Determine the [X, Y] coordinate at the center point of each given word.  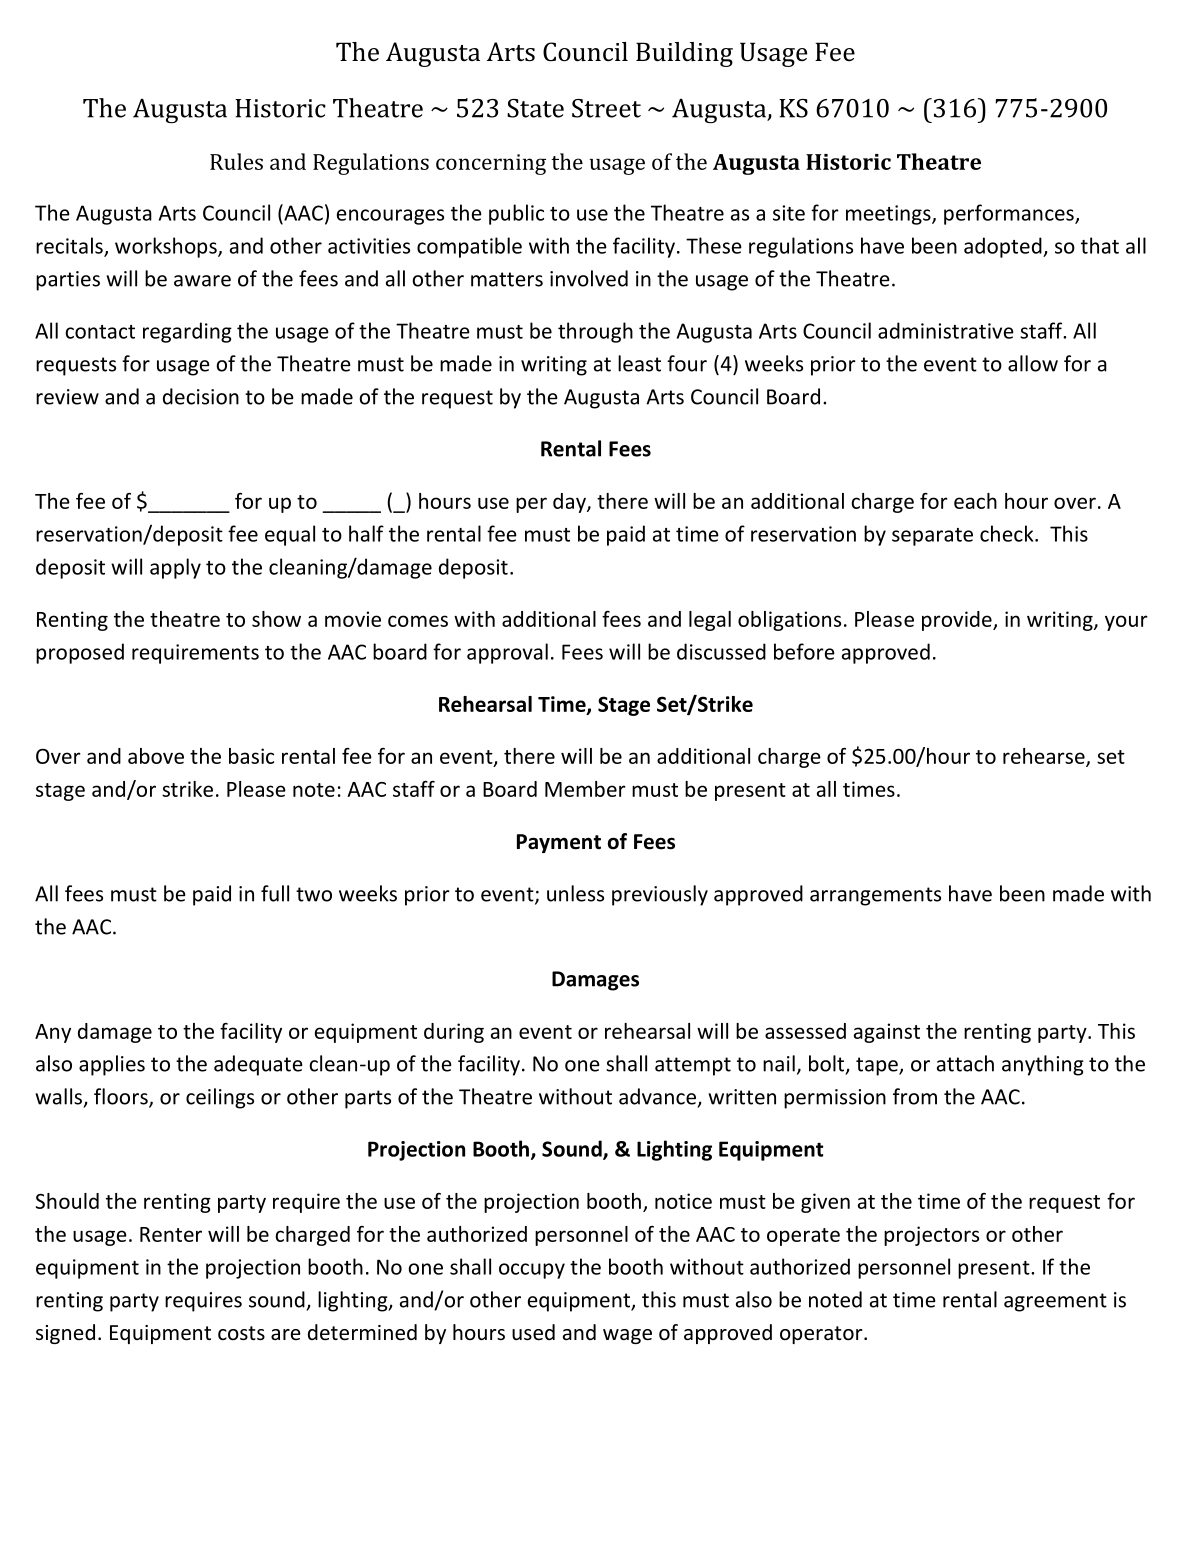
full [275, 893]
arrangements [875, 896]
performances [1010, 214]
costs [241, 1333]
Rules [236, 161]
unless [575, 893]
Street [606, 108]
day [570, 503]
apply [175, 568]
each [975, 501]
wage [627, 1336]
